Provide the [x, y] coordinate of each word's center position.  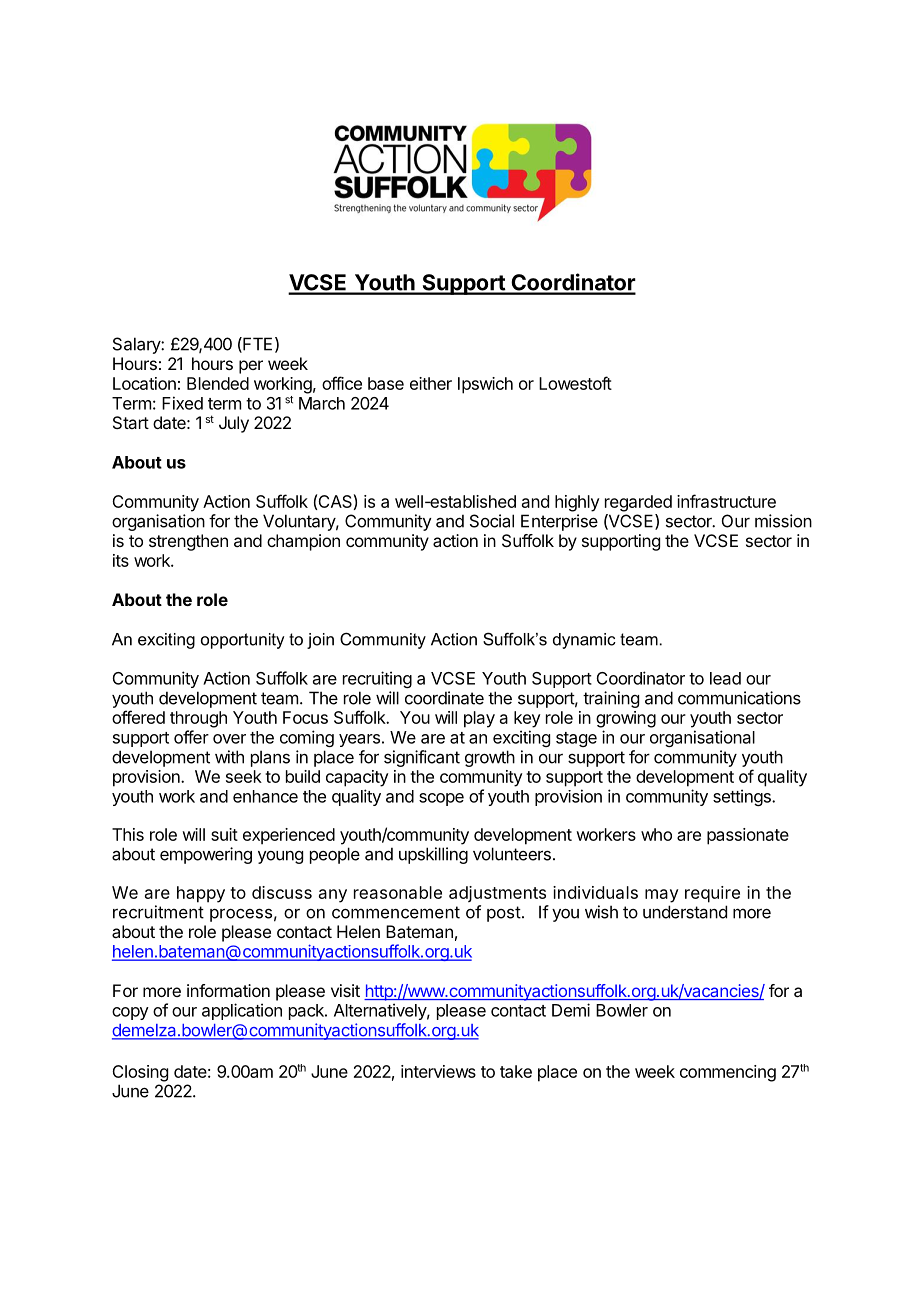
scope [441, 799]
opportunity [243, 641]
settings [743, 797]
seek [244, 776]
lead [725, 678]
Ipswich [485, 385]
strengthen [188, 542]
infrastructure [726, 501]
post [504, 914]
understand [685, 912]
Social [492, 521]
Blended [218, 383]
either [431, 383]
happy [201, 894]
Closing [140, 1073]
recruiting [377, 679]
